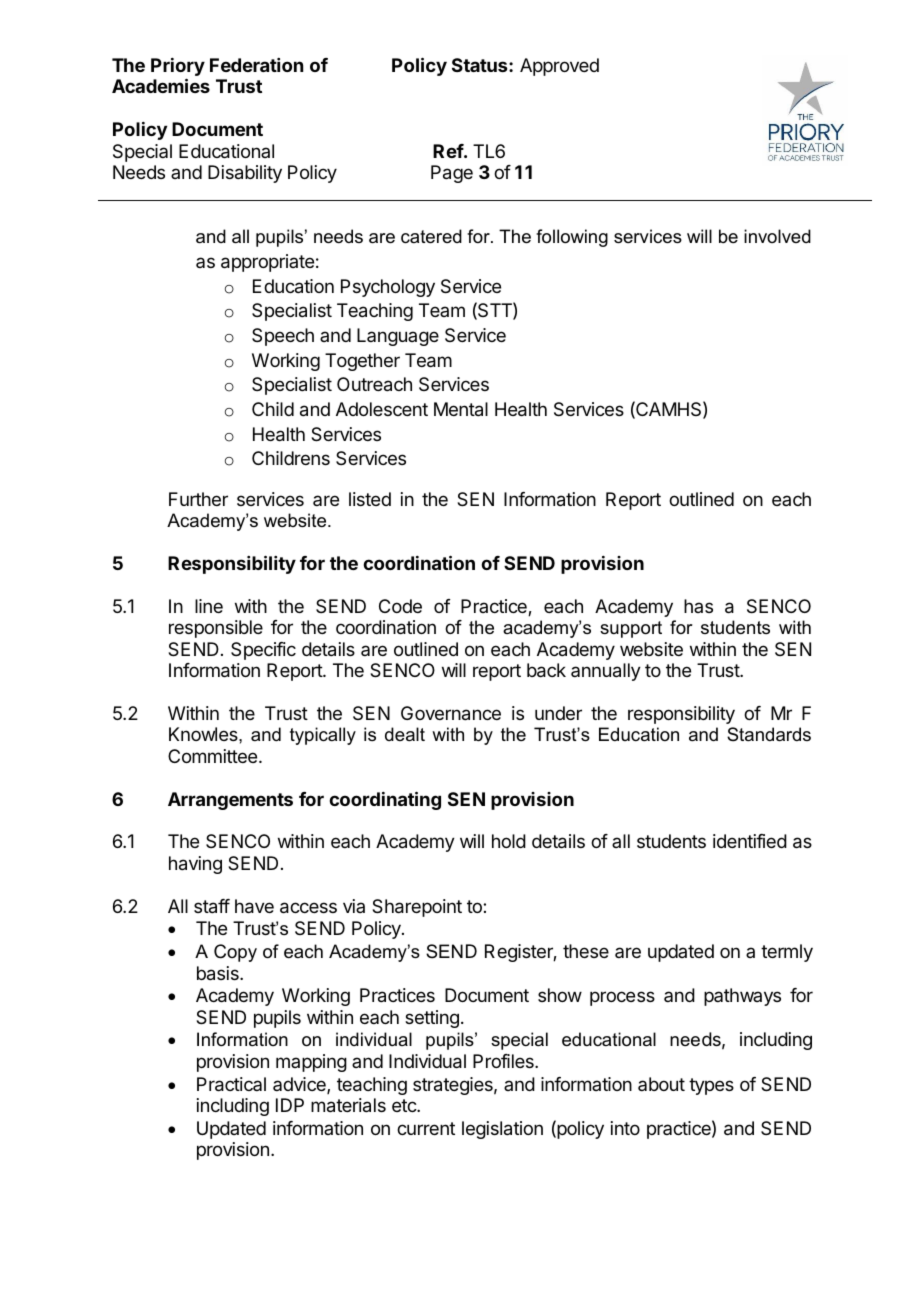  What do you see at coordinates (711, 1086) in the screenshot?
I see `types` at bounding box center [711, 1086].
